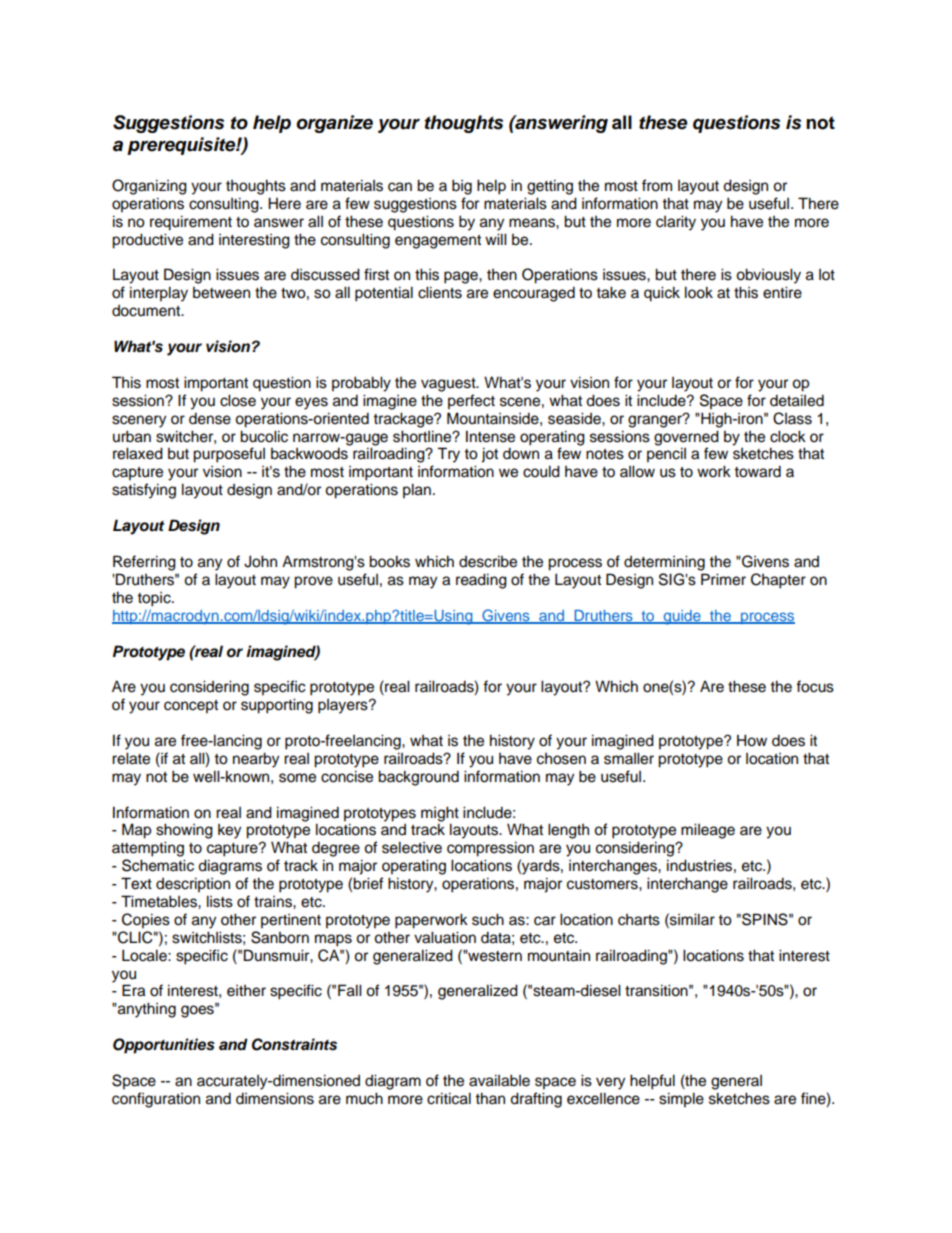 This page has width=952, height=1233. What do you see at coordinates (193, 885) in the page?
I see `description` at bounding box center [193, 885].
